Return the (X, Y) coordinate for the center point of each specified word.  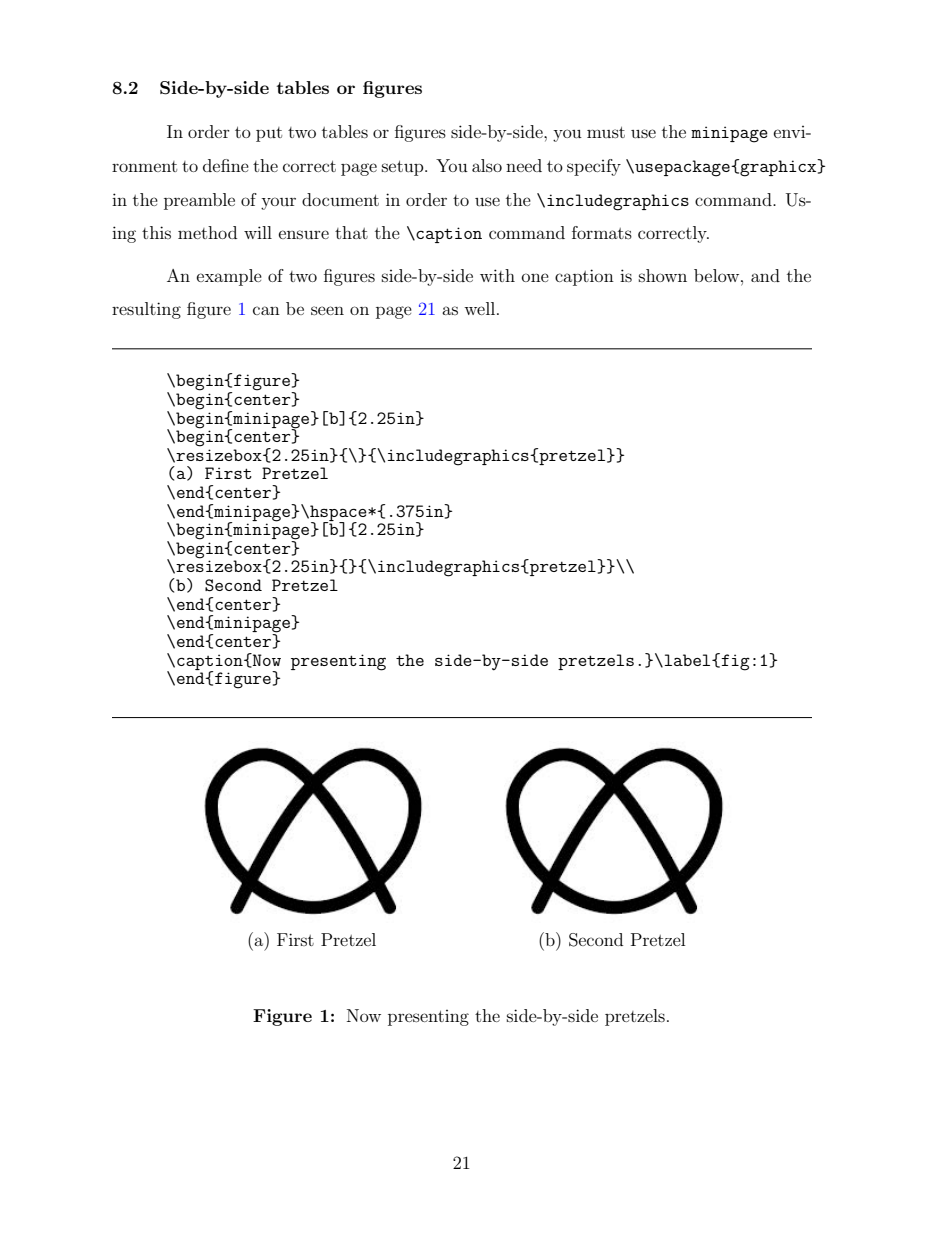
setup (404, 168)
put (269, 134)
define (226, 165)
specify (594, 167)
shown (663, 275)
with (497, 275)
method (207, 232)
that (351, 232)
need (524, 165)
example (229, 277)
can (266, 310)
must (606, 132)
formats (602, 232)
